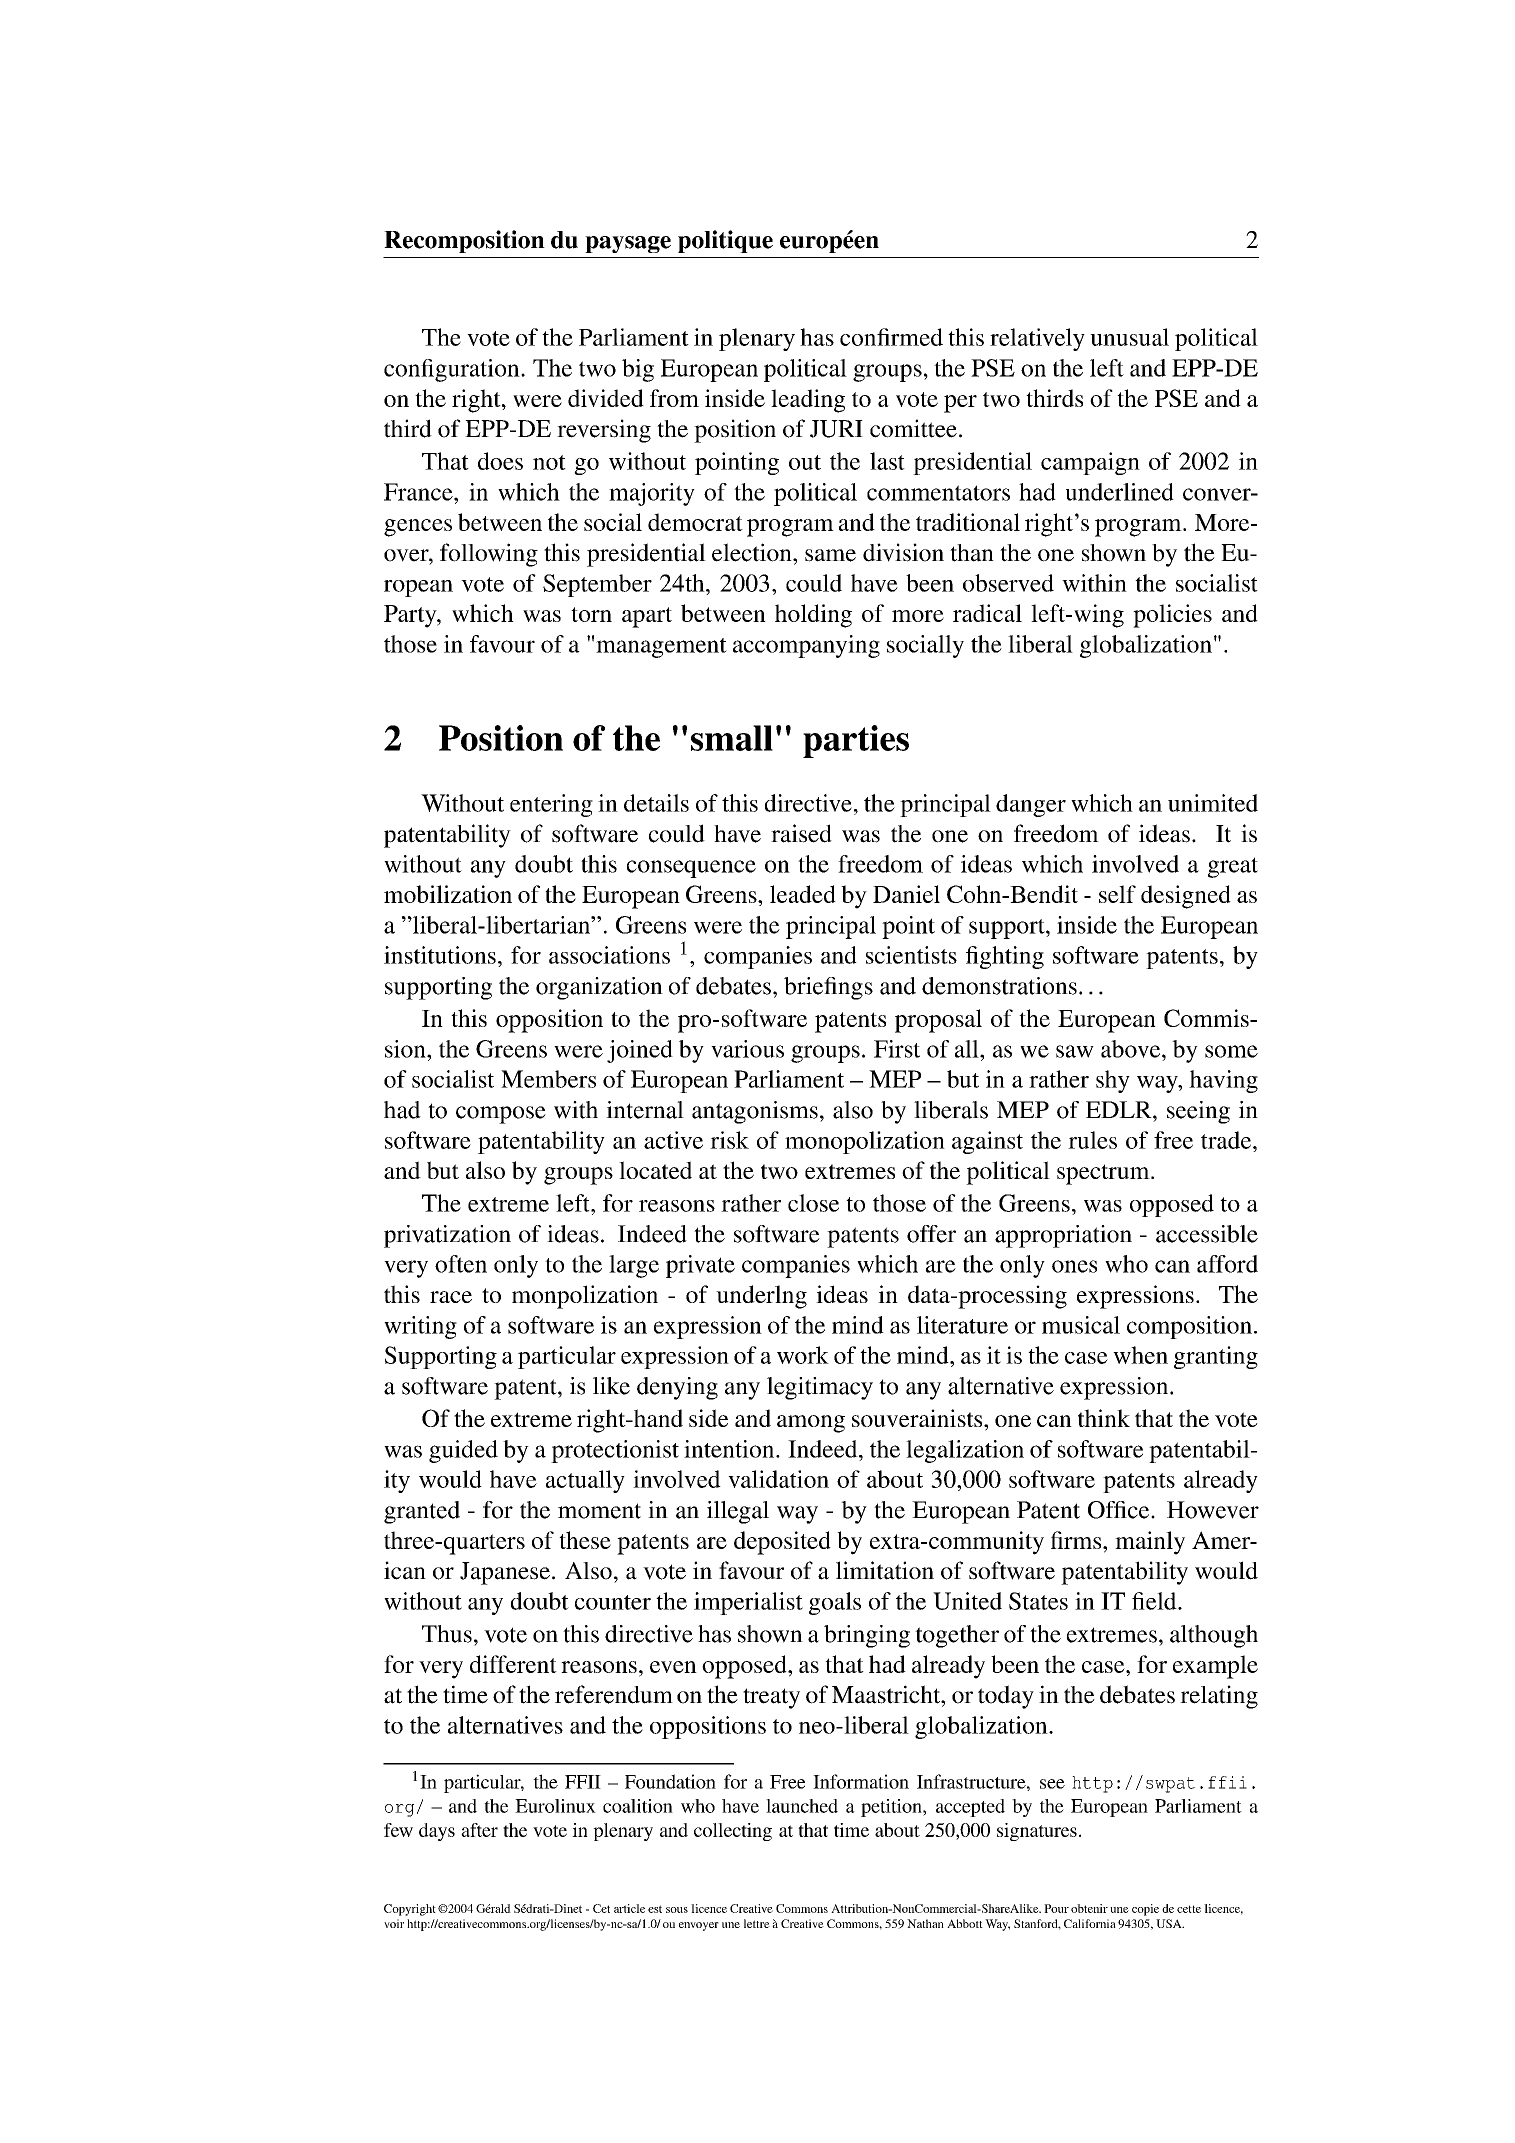 The image size is (1515, 2143). Describe the element at coordinates (453, 370) in the document. I see `configuration` at that location.
